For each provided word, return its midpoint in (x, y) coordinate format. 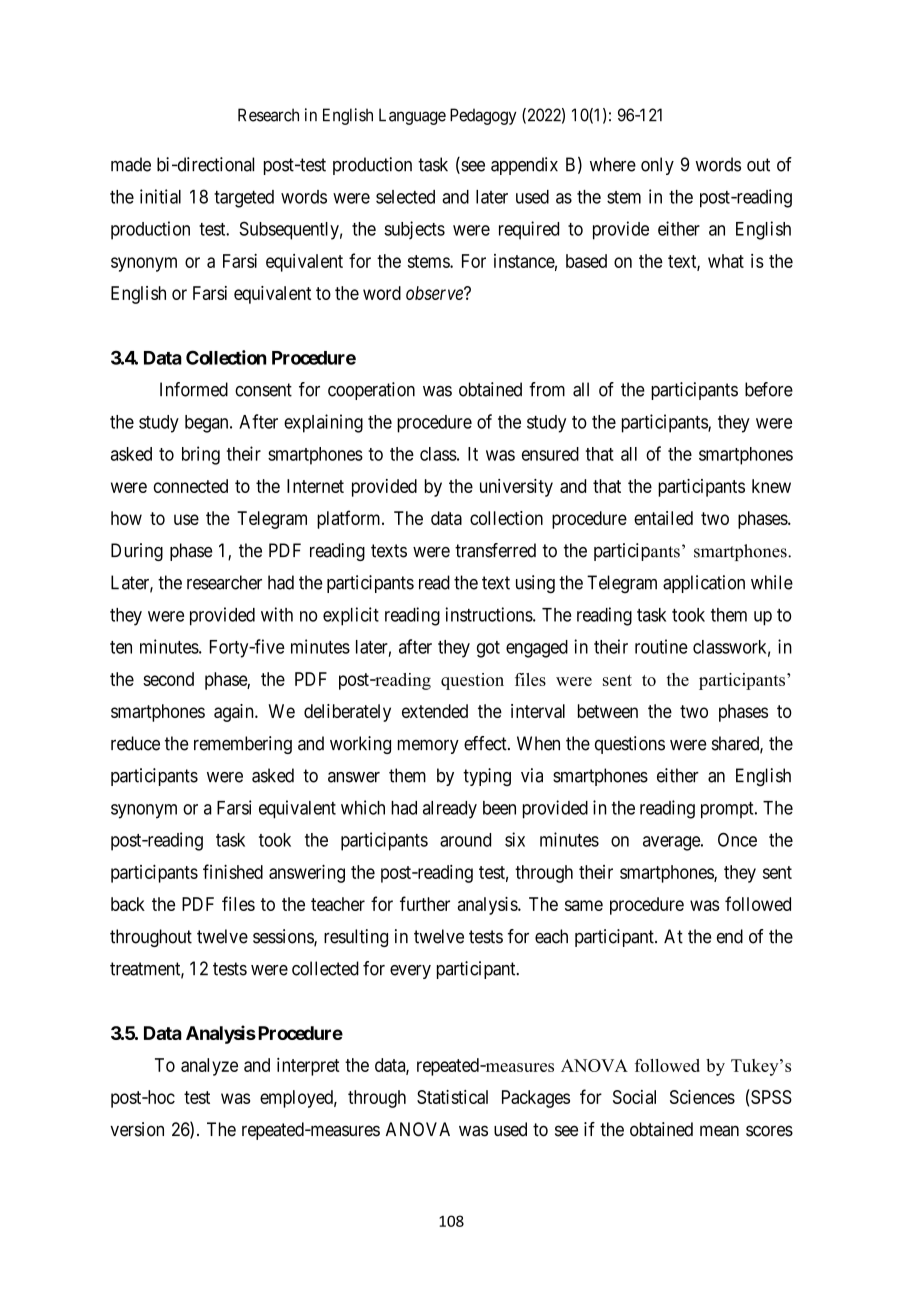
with (277, 614)
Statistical (452, 1097)
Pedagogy (483, 116)
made (131, 164)
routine (661, 646)
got (488, 649)
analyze (209, 1067)
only (657, 166)
